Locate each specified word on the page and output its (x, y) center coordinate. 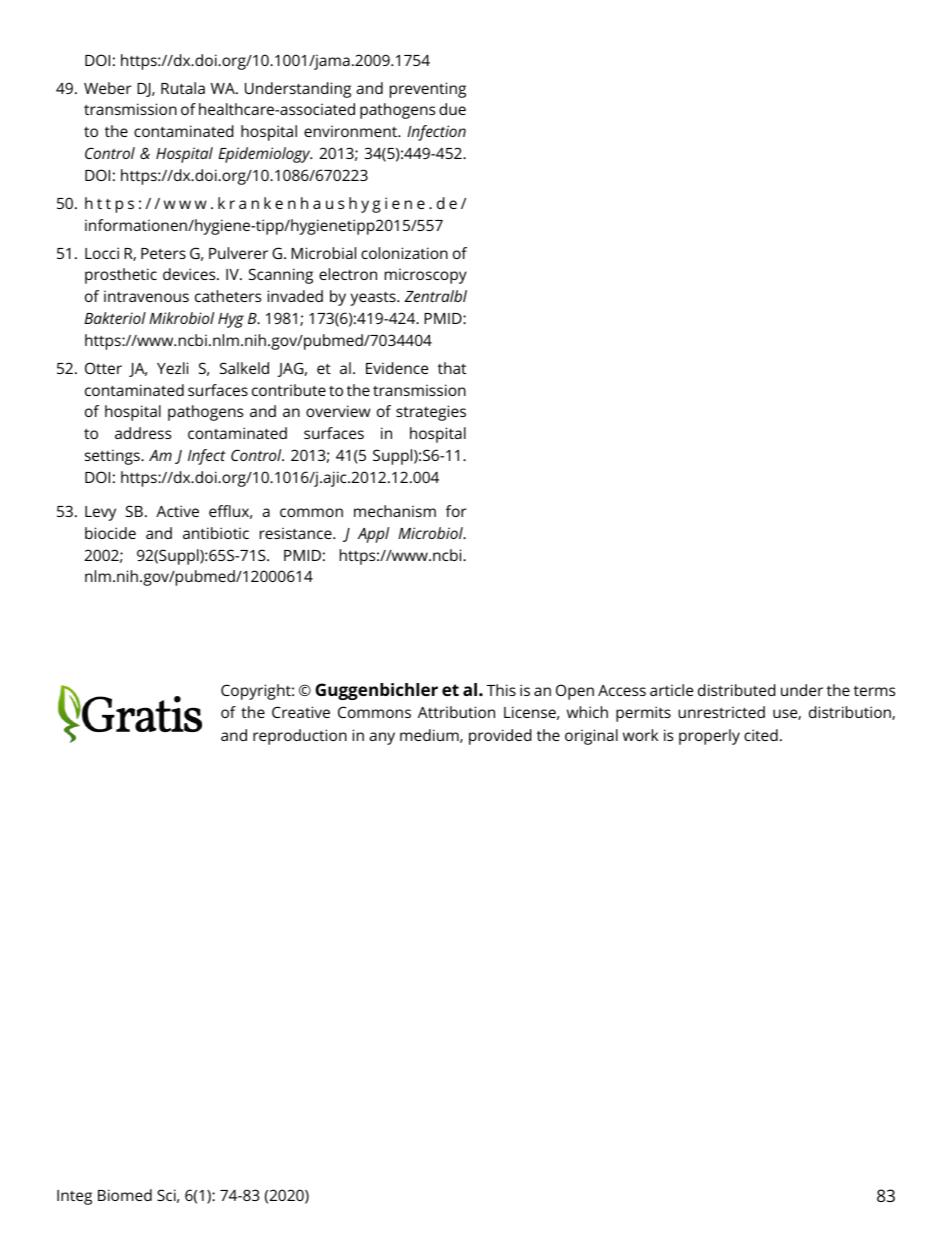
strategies (431, 413)
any (382, 738)
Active (177, 511)
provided (500, 737)
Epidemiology (265, 155)
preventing (428, 90)
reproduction (300, 737)
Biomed (125, 1195)
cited (761, 735)
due (452, 109)
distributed (737, 690)
